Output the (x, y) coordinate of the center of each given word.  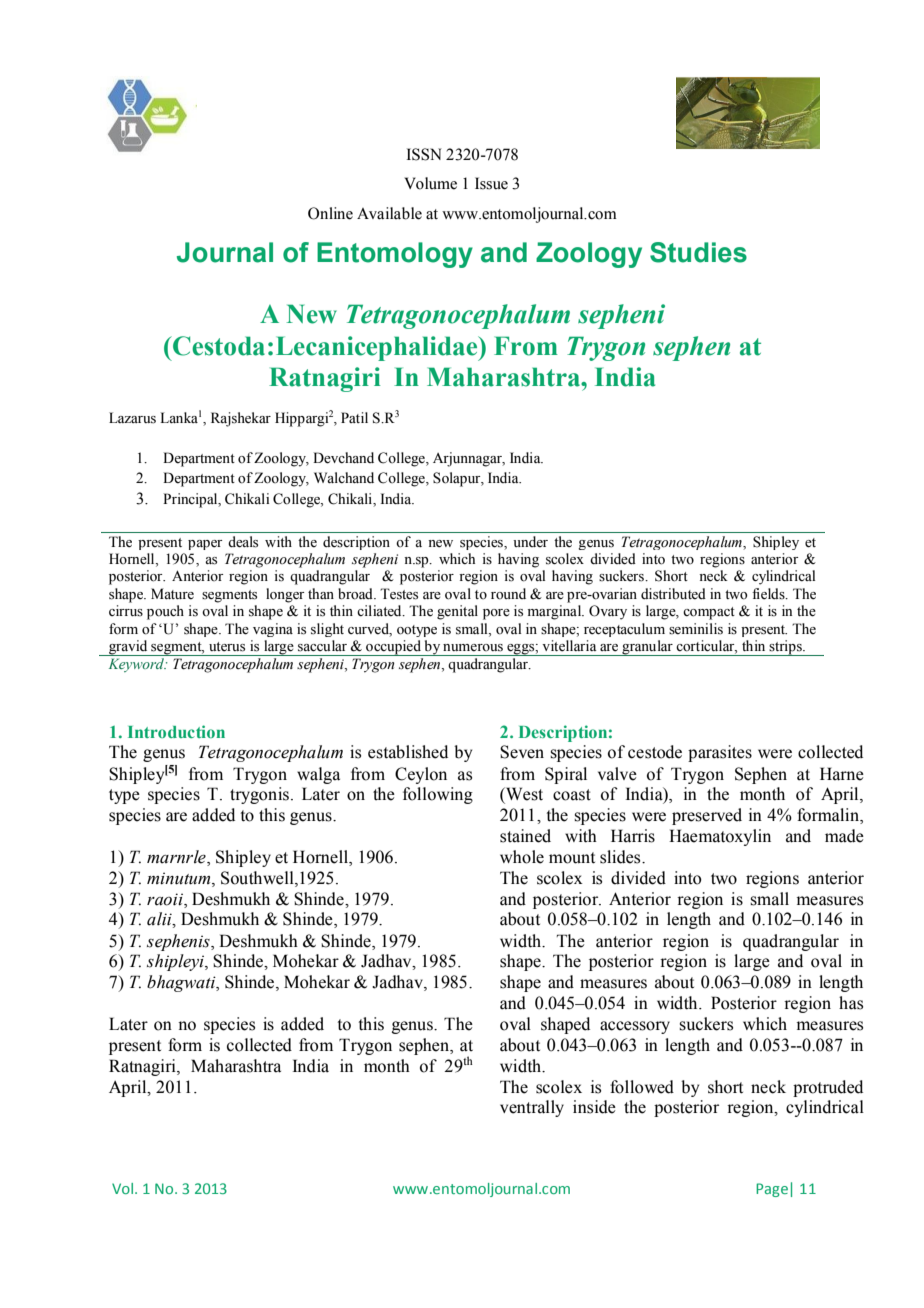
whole (522, 857)
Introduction (176, 731)
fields (769, 594)
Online (330, 213)
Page (772, 1190)
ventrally (532, 1108)
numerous (473, 648)
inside (594, 1107)
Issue (491, 183)
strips (786, 648)
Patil (354, 417)
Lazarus (132, 418)
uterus (227, 647)
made (844, 836)
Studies (698, 252)
